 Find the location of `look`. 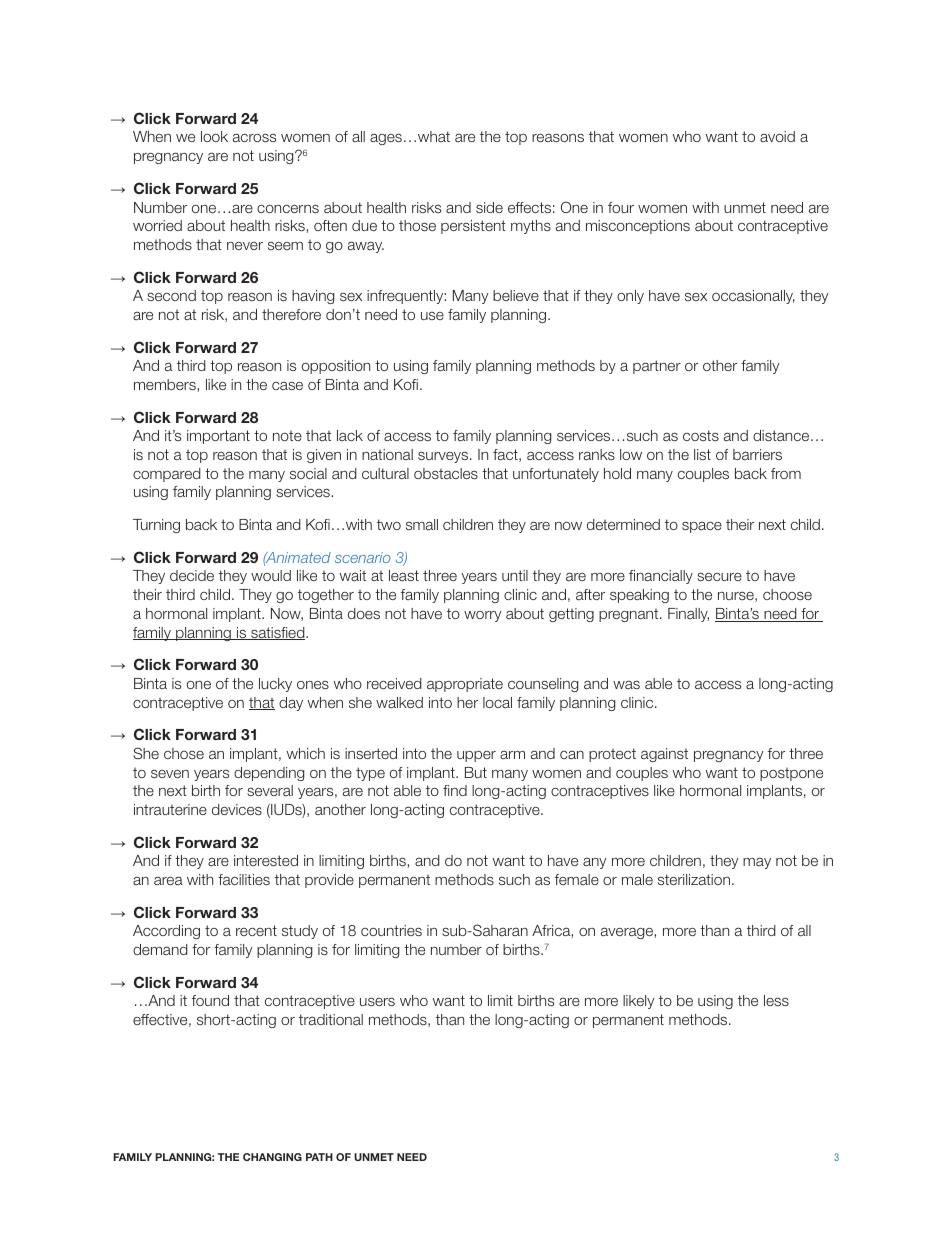

look is located at coordinates (214, 136).
